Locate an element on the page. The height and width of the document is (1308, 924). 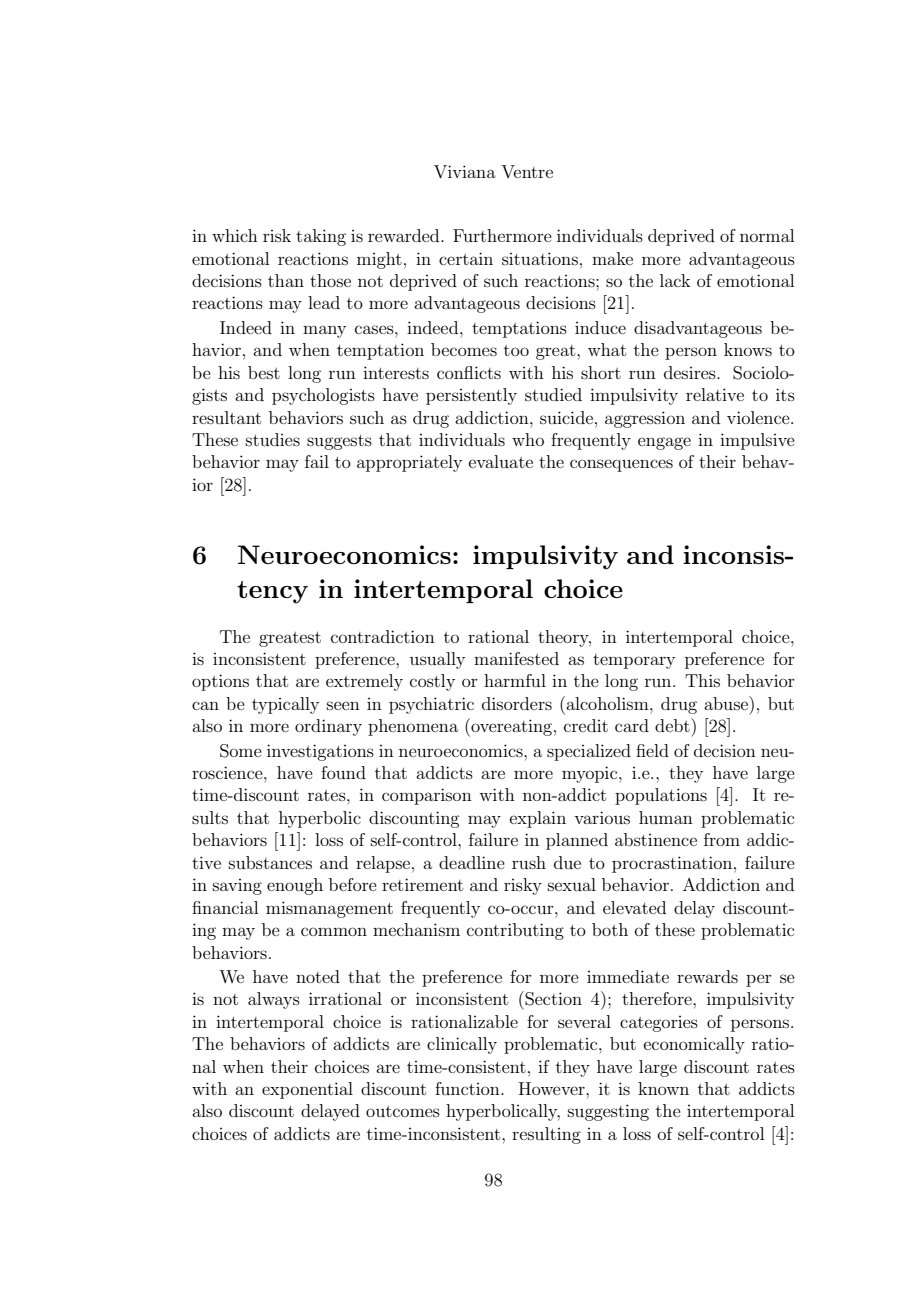
evaluate is located at coordinates (501, 461).
